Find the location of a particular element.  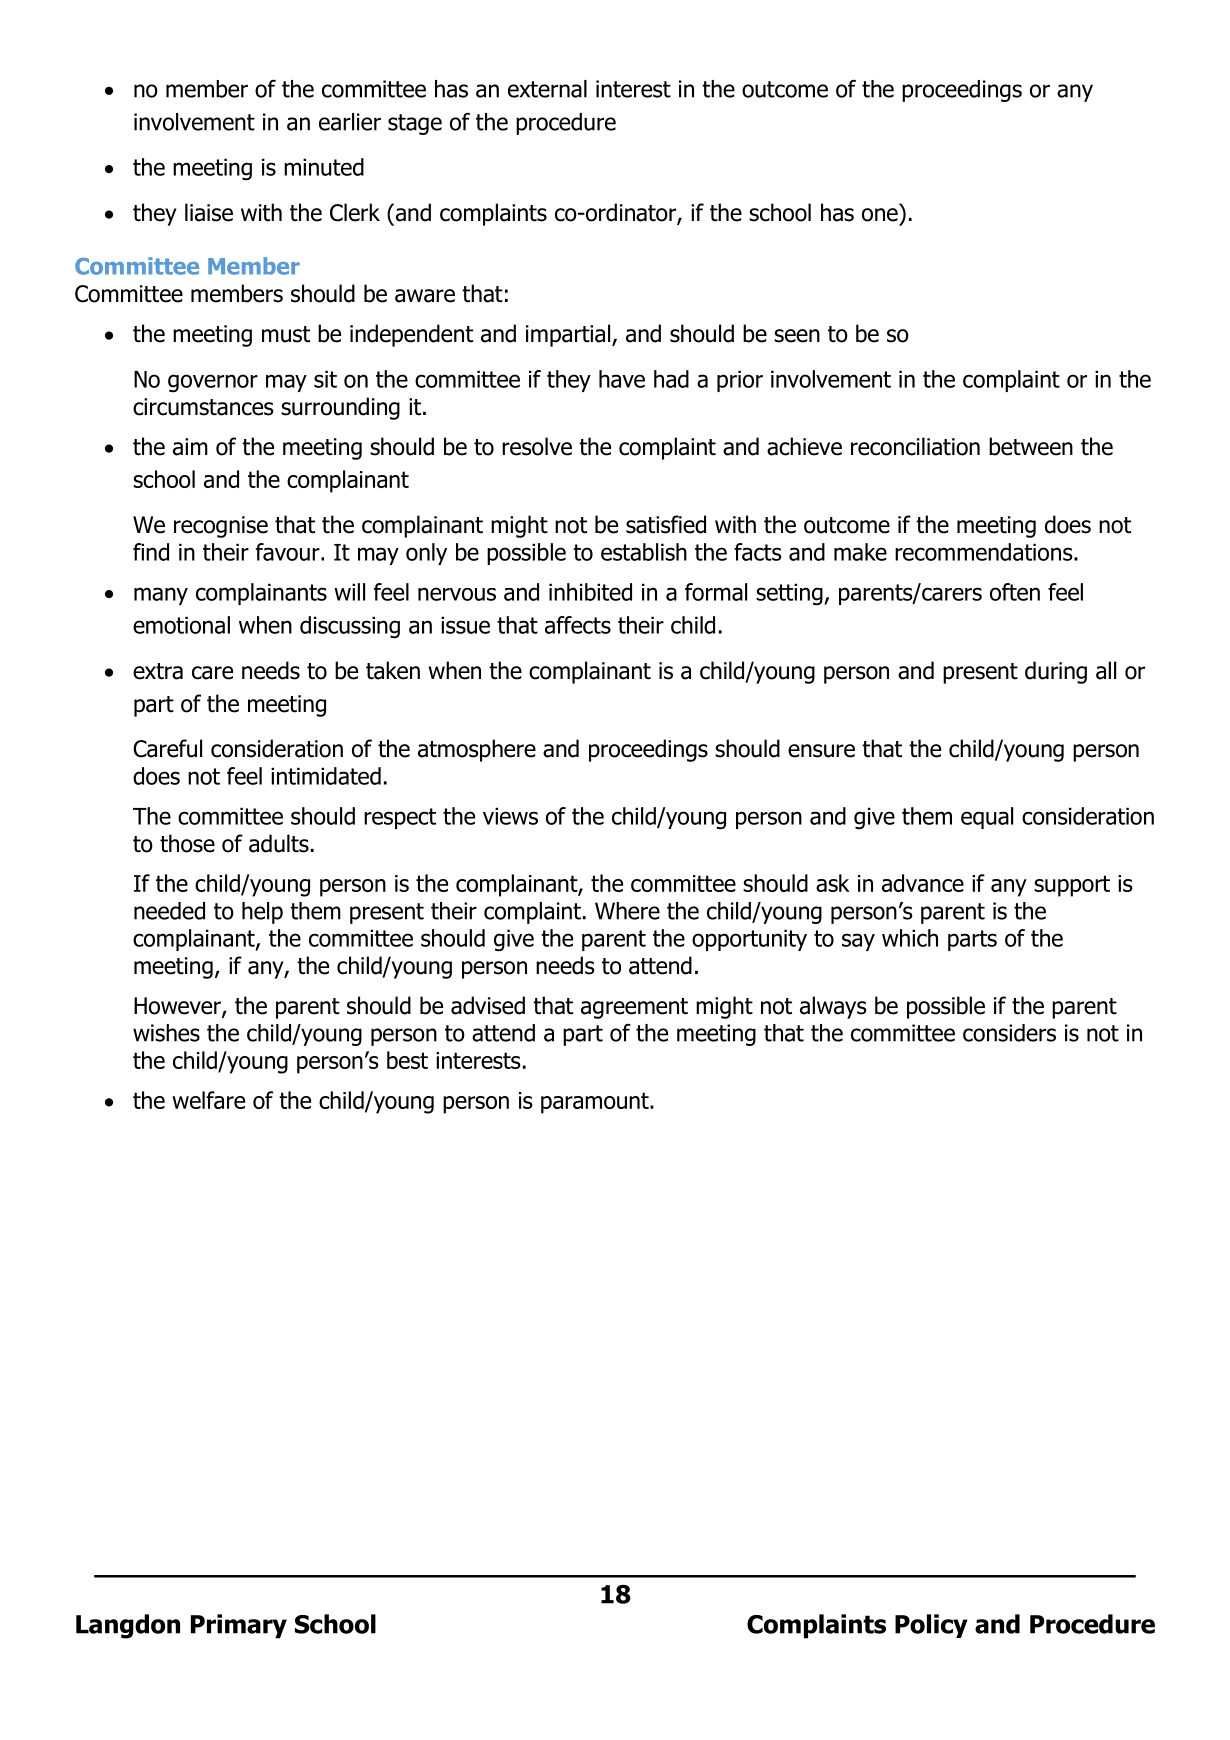

adults is located at coordinates (279, 843).
